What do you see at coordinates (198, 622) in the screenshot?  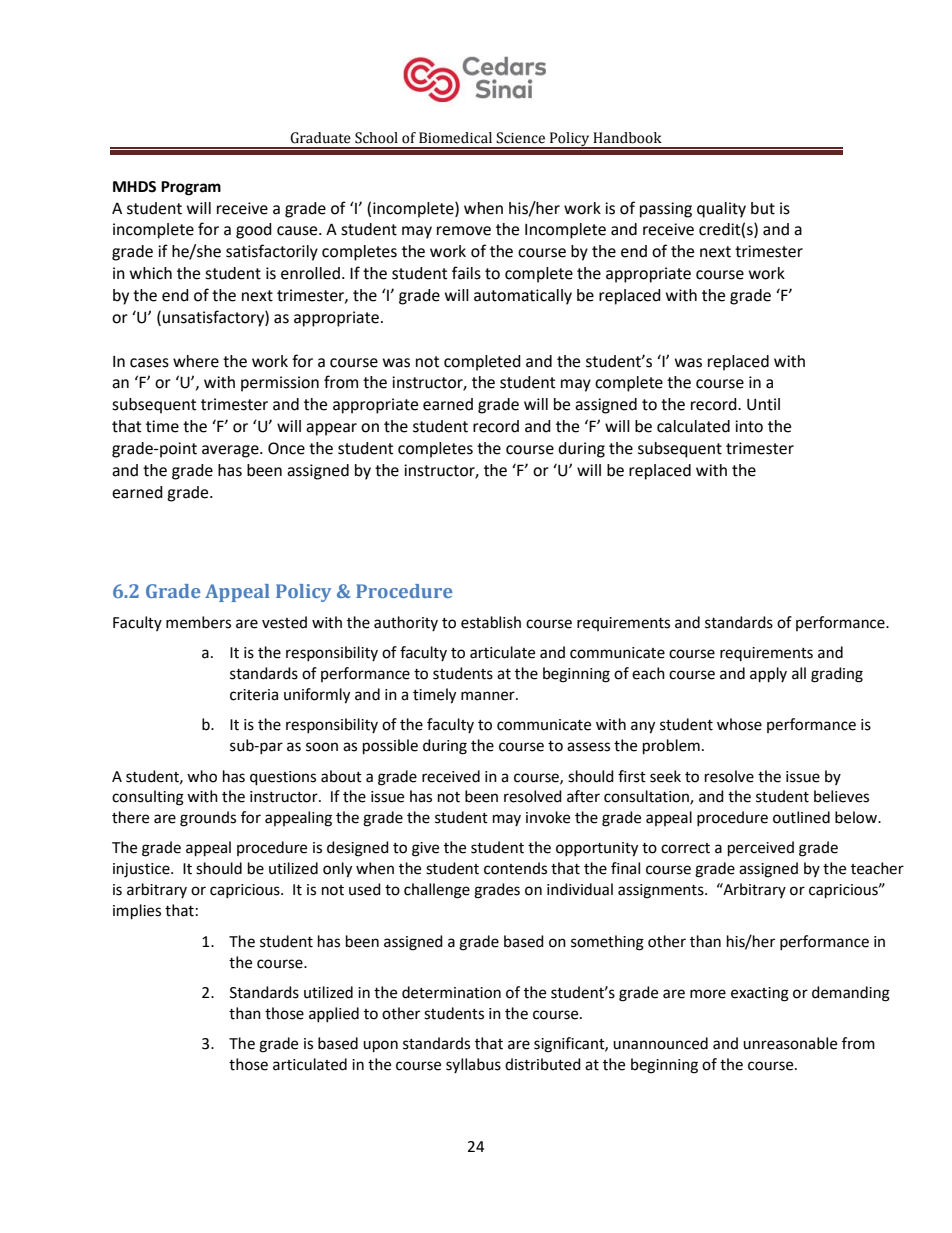 I see `members` at bounding box center [198, 622].
